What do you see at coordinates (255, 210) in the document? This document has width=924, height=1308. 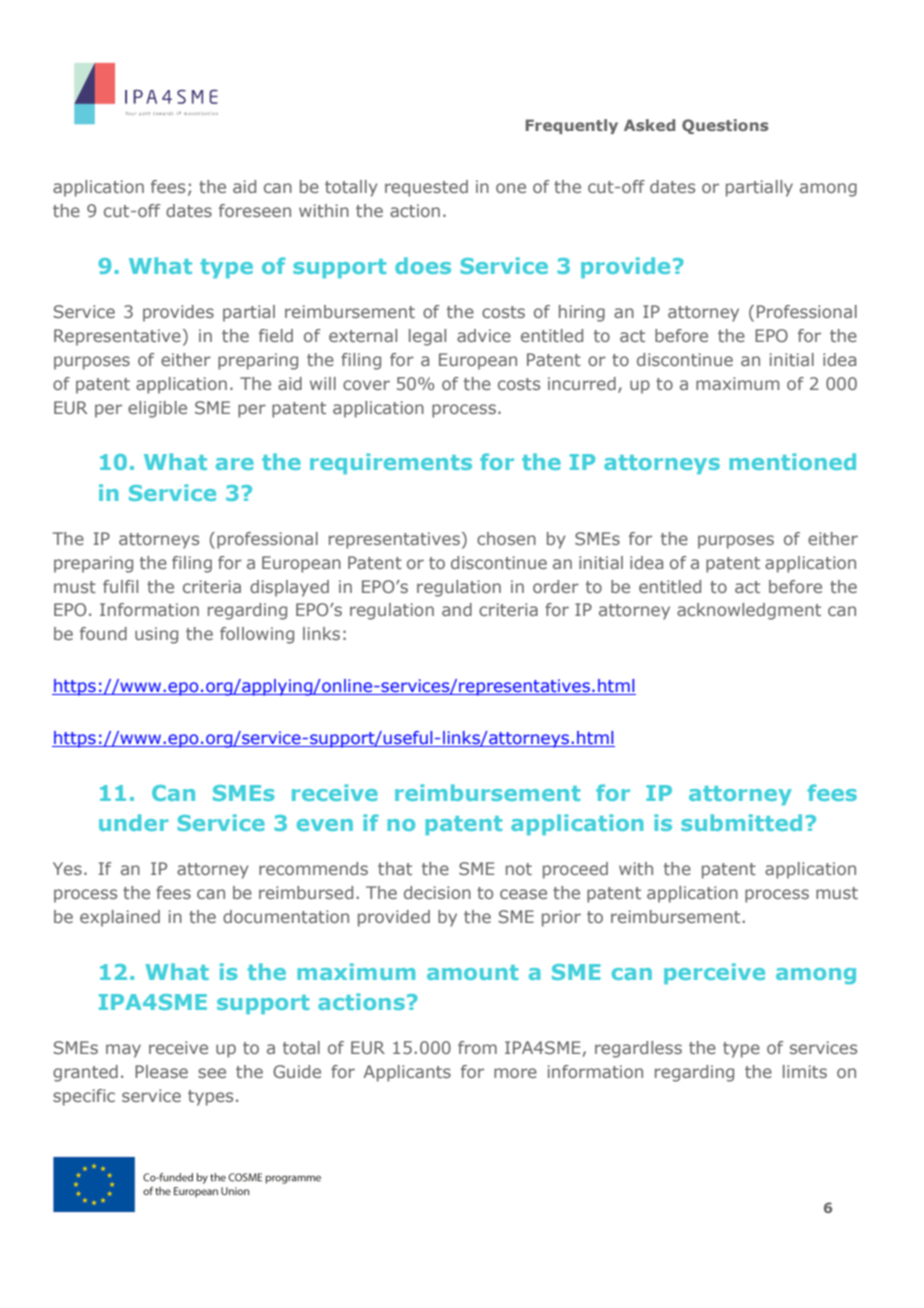 I see `foreseen` at bounding box center [255, 210].
